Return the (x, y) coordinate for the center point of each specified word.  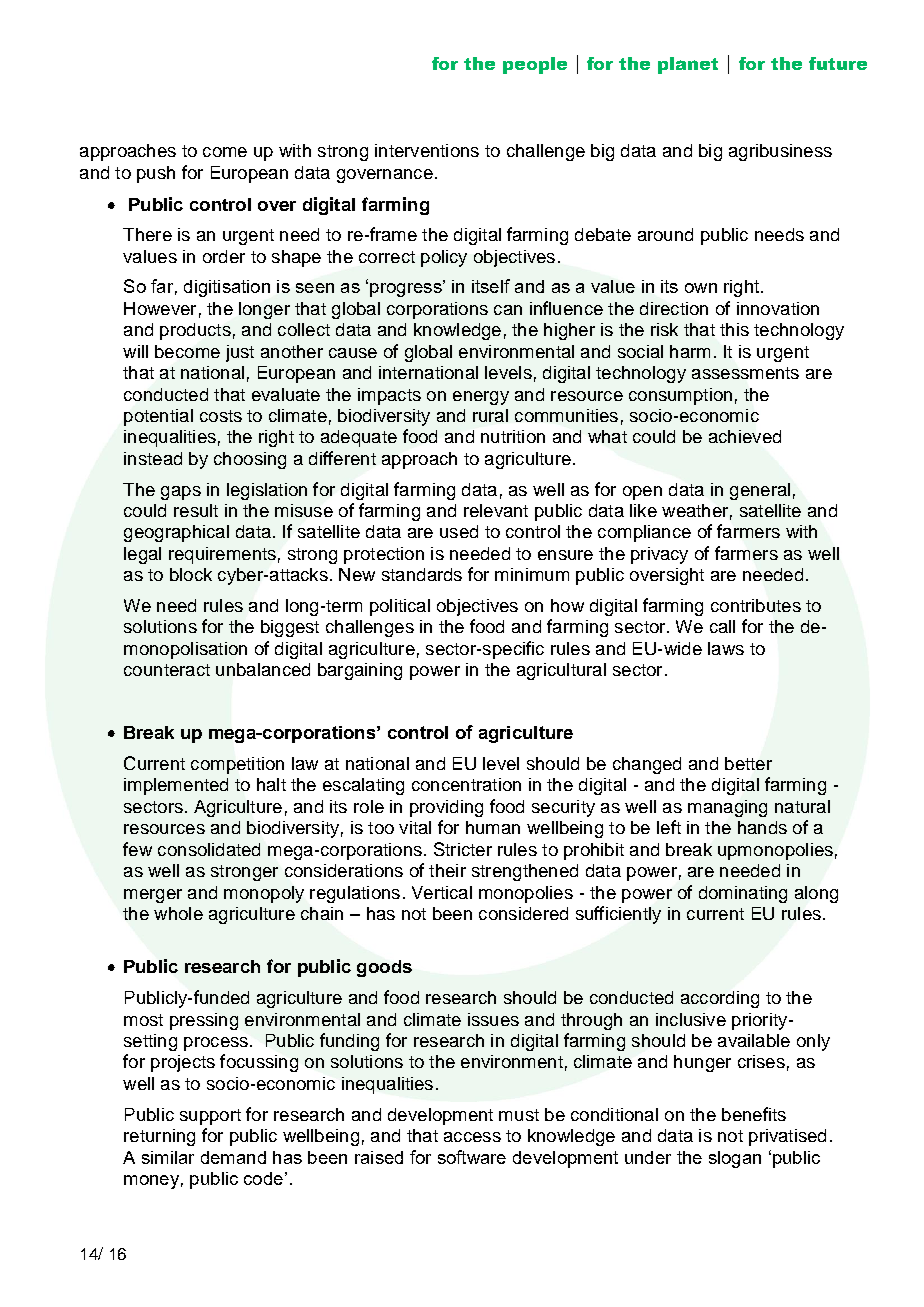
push (156, 174)
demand (233, 1157)
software (472, 1157)
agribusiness (780, 152)
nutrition (513, 436)
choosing (250, 460)
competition (237, 765)
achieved (745, 436)
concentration (466, 784)
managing (727, 808)
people (535, 65)
